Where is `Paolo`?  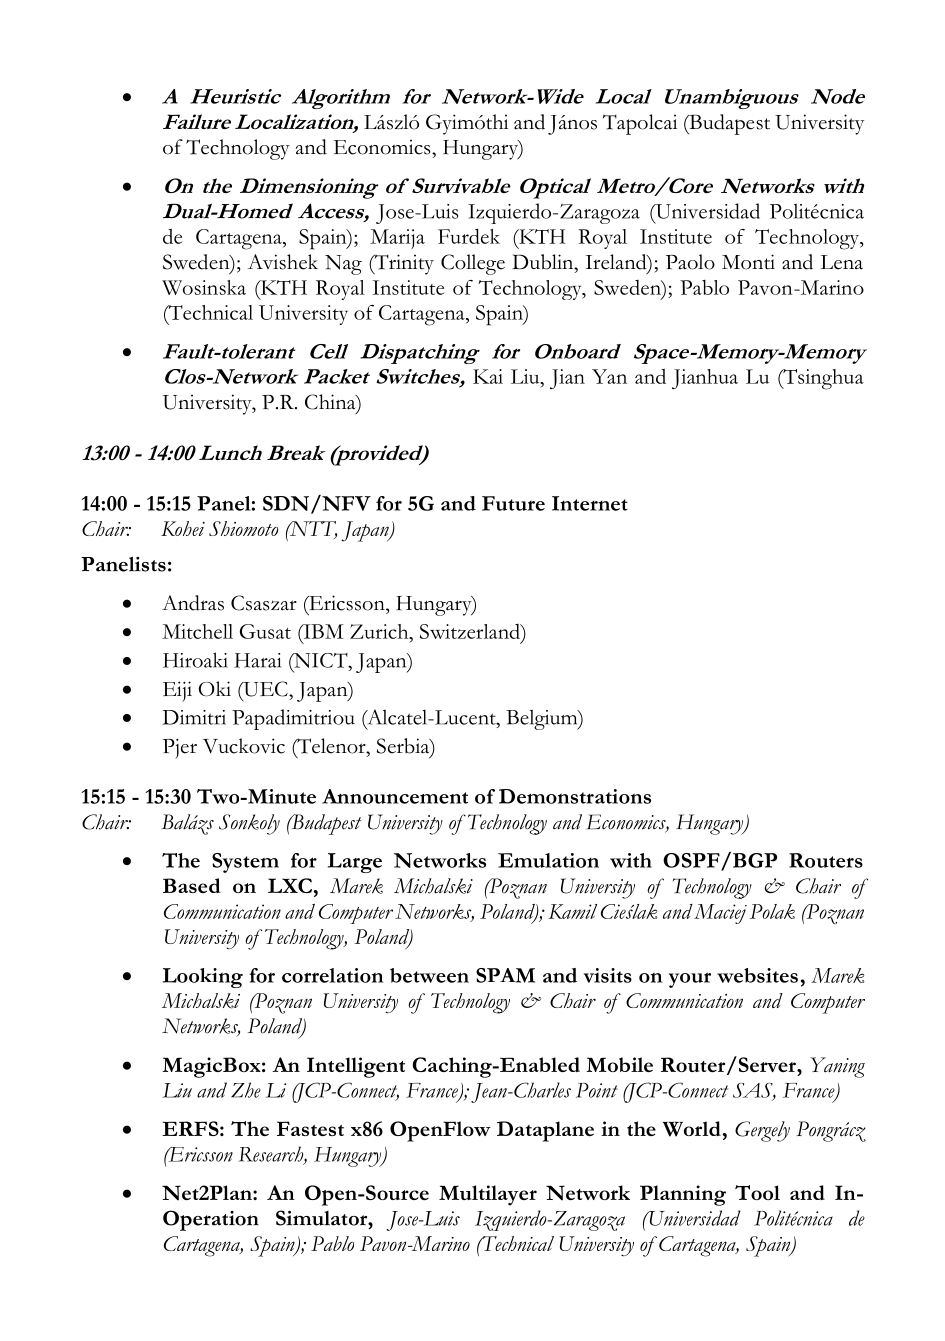
Paolo is located at coordinates (690, 262).
